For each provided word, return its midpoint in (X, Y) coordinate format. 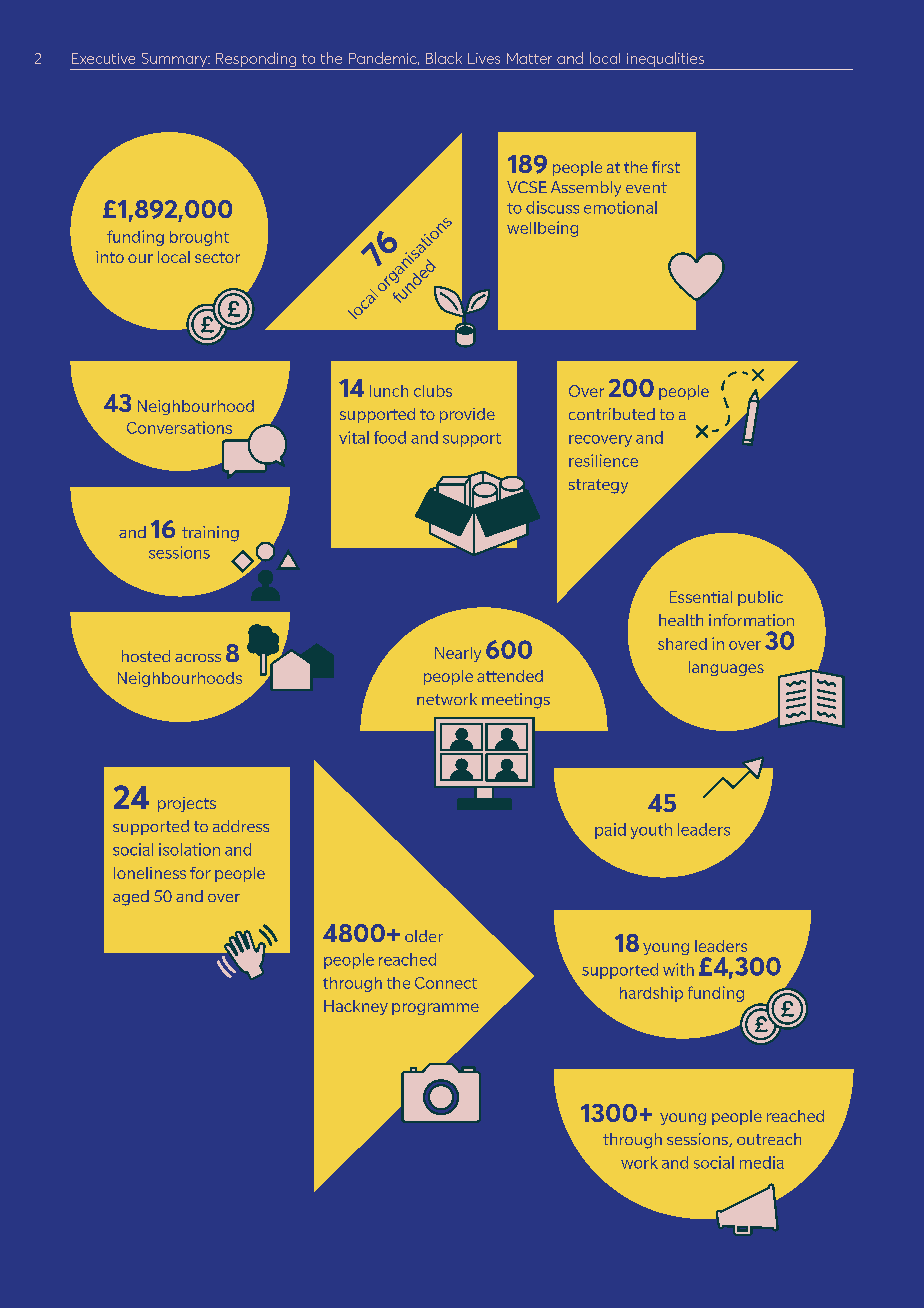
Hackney (356, 1007)
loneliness (150, 873)
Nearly (458, 654)
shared (682, 644)
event (646, 187)
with (678, 969)
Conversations (179, 427)
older (424, 936)
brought (199, 238)
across (198, 658)
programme (435, 1009)
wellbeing (542, 229)
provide (467, 415)
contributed (612, 414)
